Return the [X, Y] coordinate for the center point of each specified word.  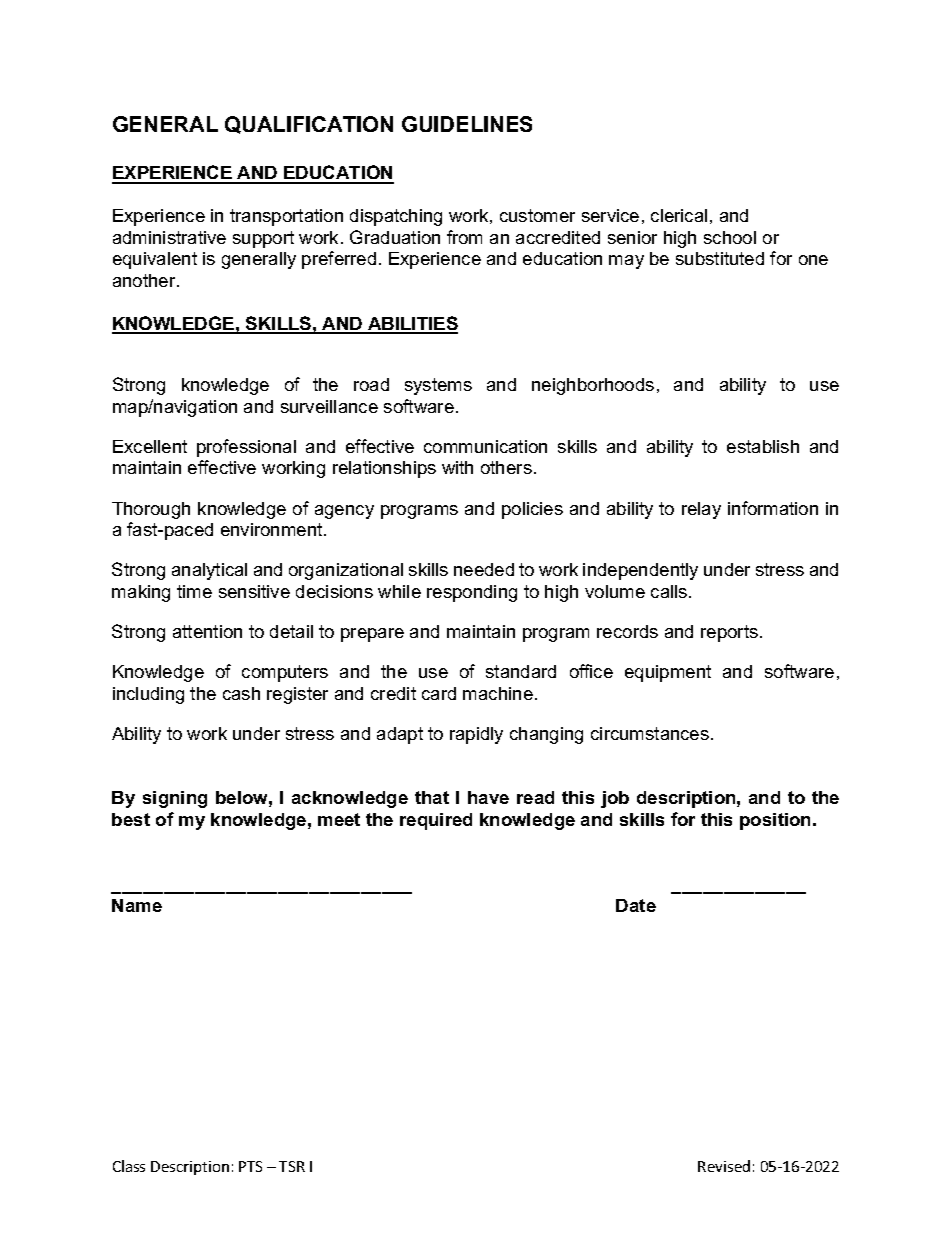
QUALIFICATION [309, 125]
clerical [679, 215]
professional [246, 448]
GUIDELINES [467, 124]
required [436, 821]
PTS [250, 1166]
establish [763, 446]
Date [636, 905]
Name [137, 905]
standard [521, 671]
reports [729, 633]
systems [438, 386]
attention [207, 631]
